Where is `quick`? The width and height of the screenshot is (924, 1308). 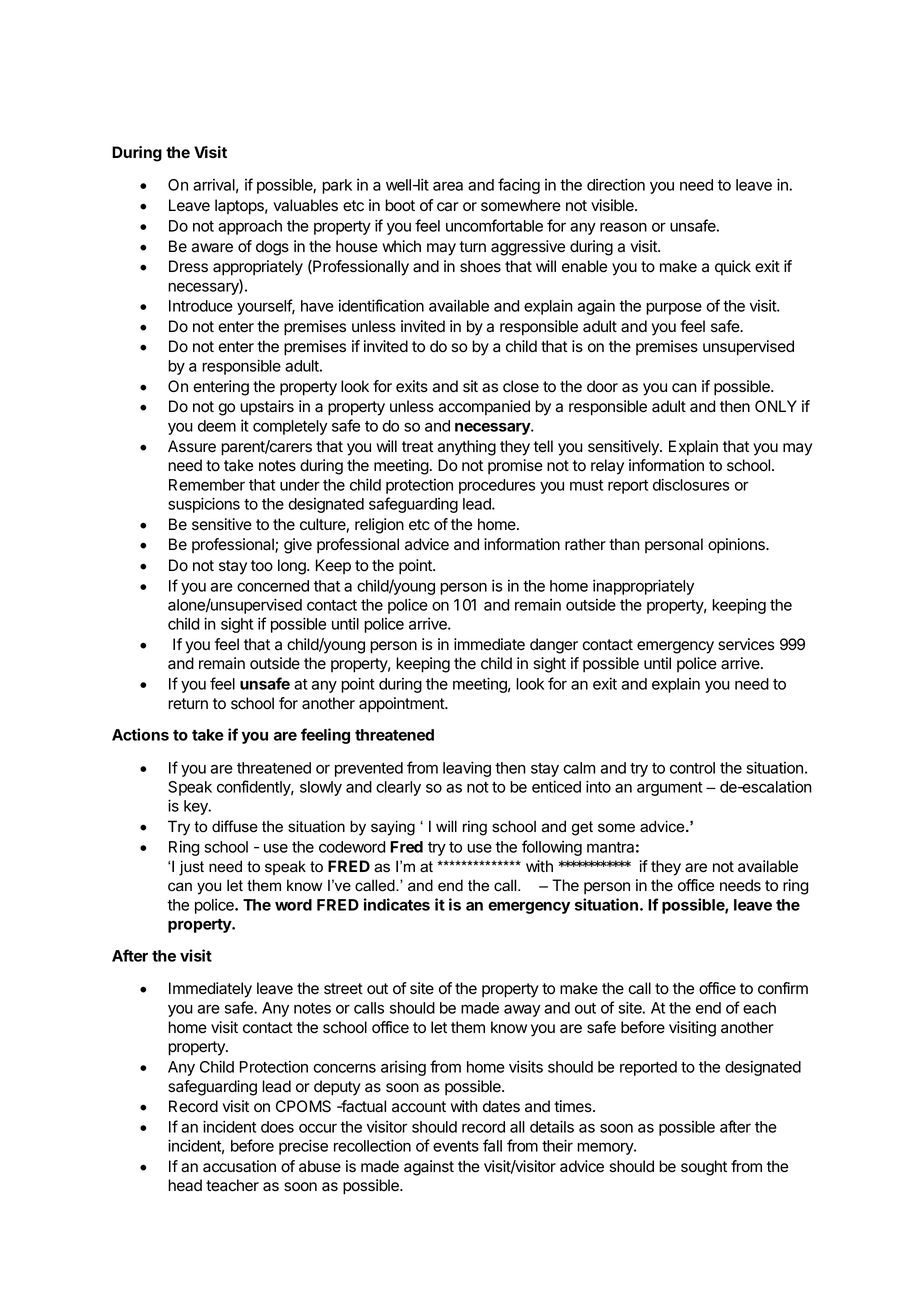 quick is located at coordinates (733, 267).
